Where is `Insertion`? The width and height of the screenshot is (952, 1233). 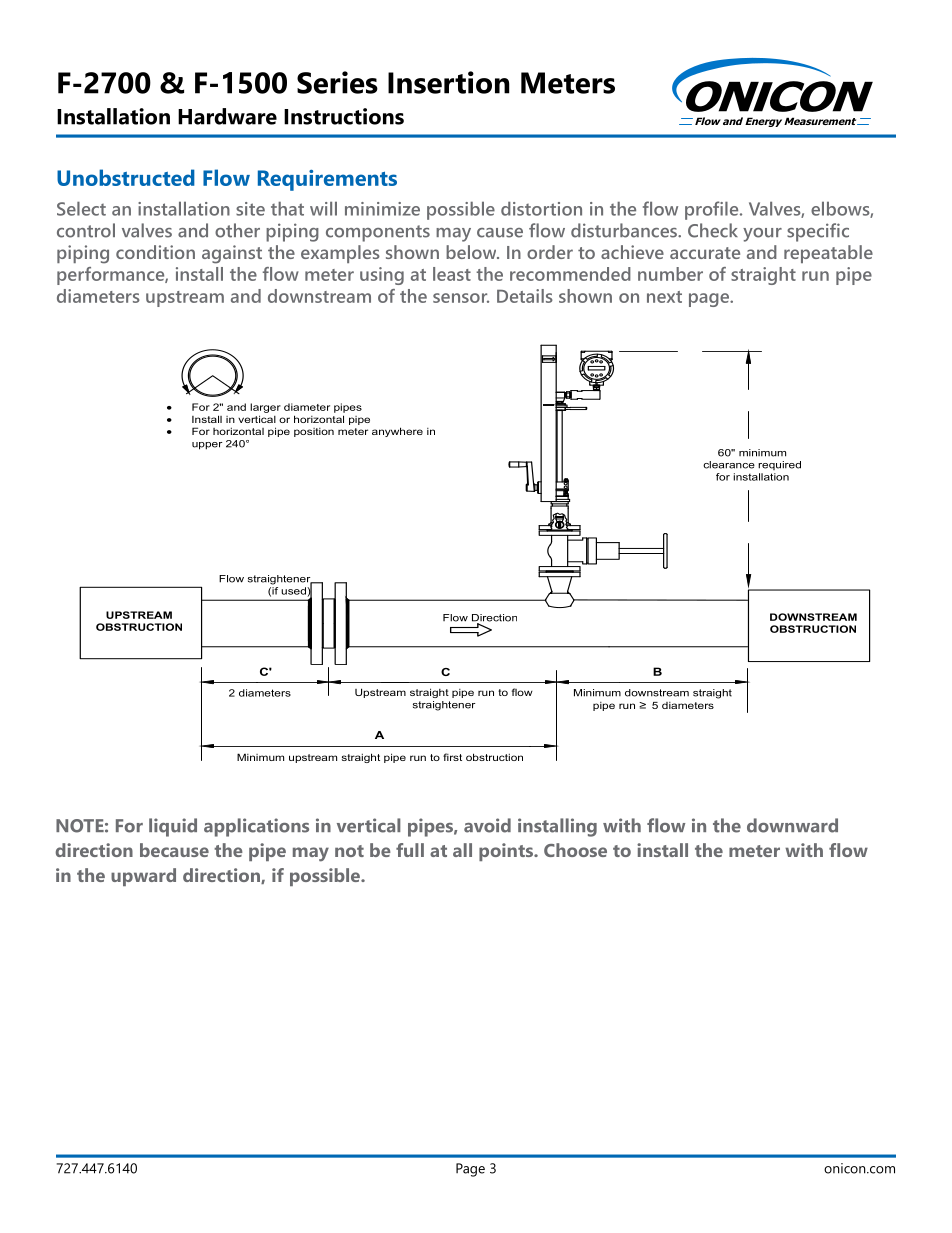
Insertion is located at coordinates (449, 82).
